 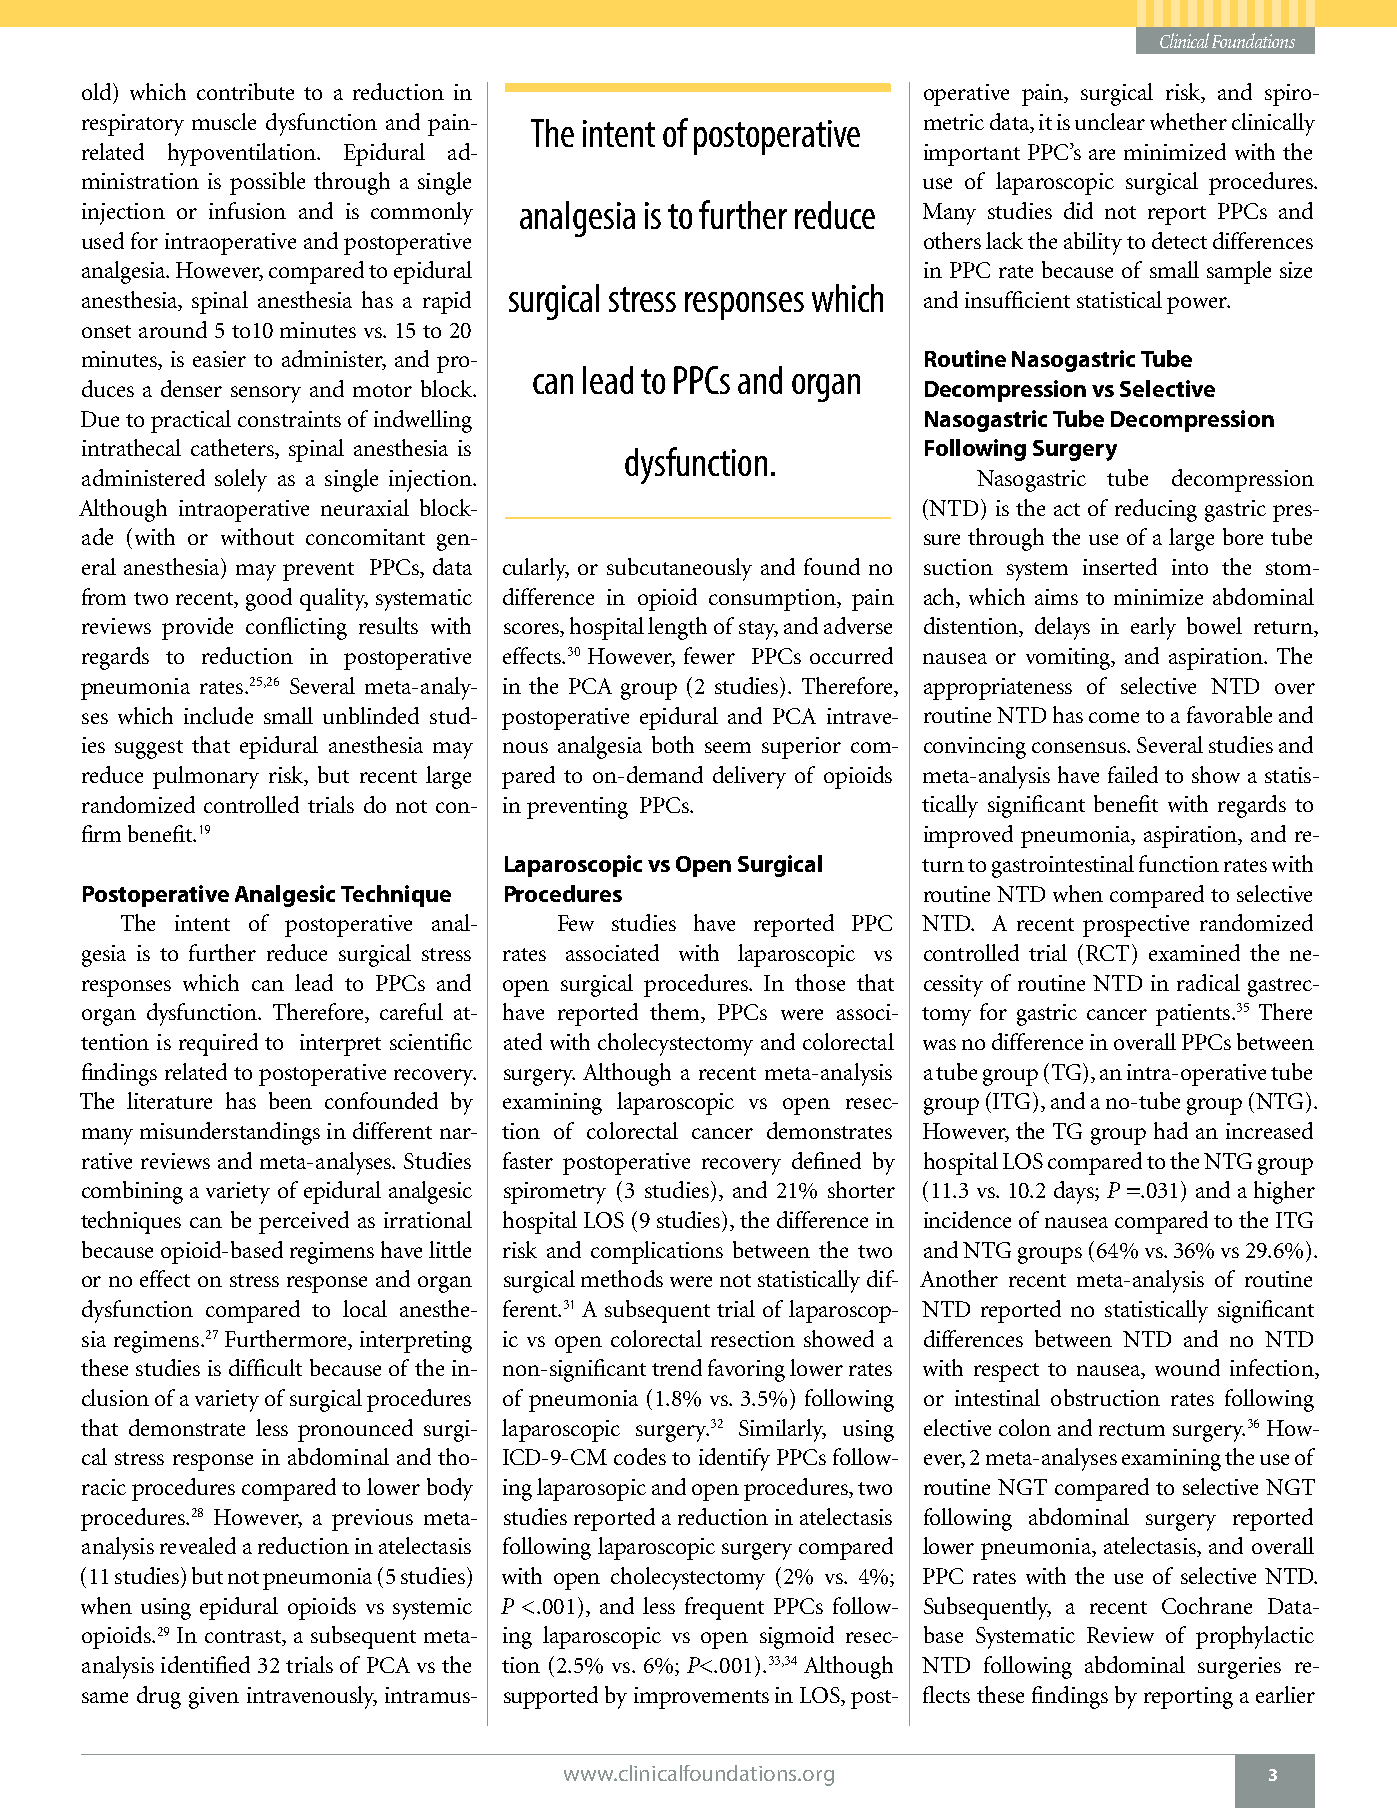 I want to click on them, so click(x=676, y=1013).
